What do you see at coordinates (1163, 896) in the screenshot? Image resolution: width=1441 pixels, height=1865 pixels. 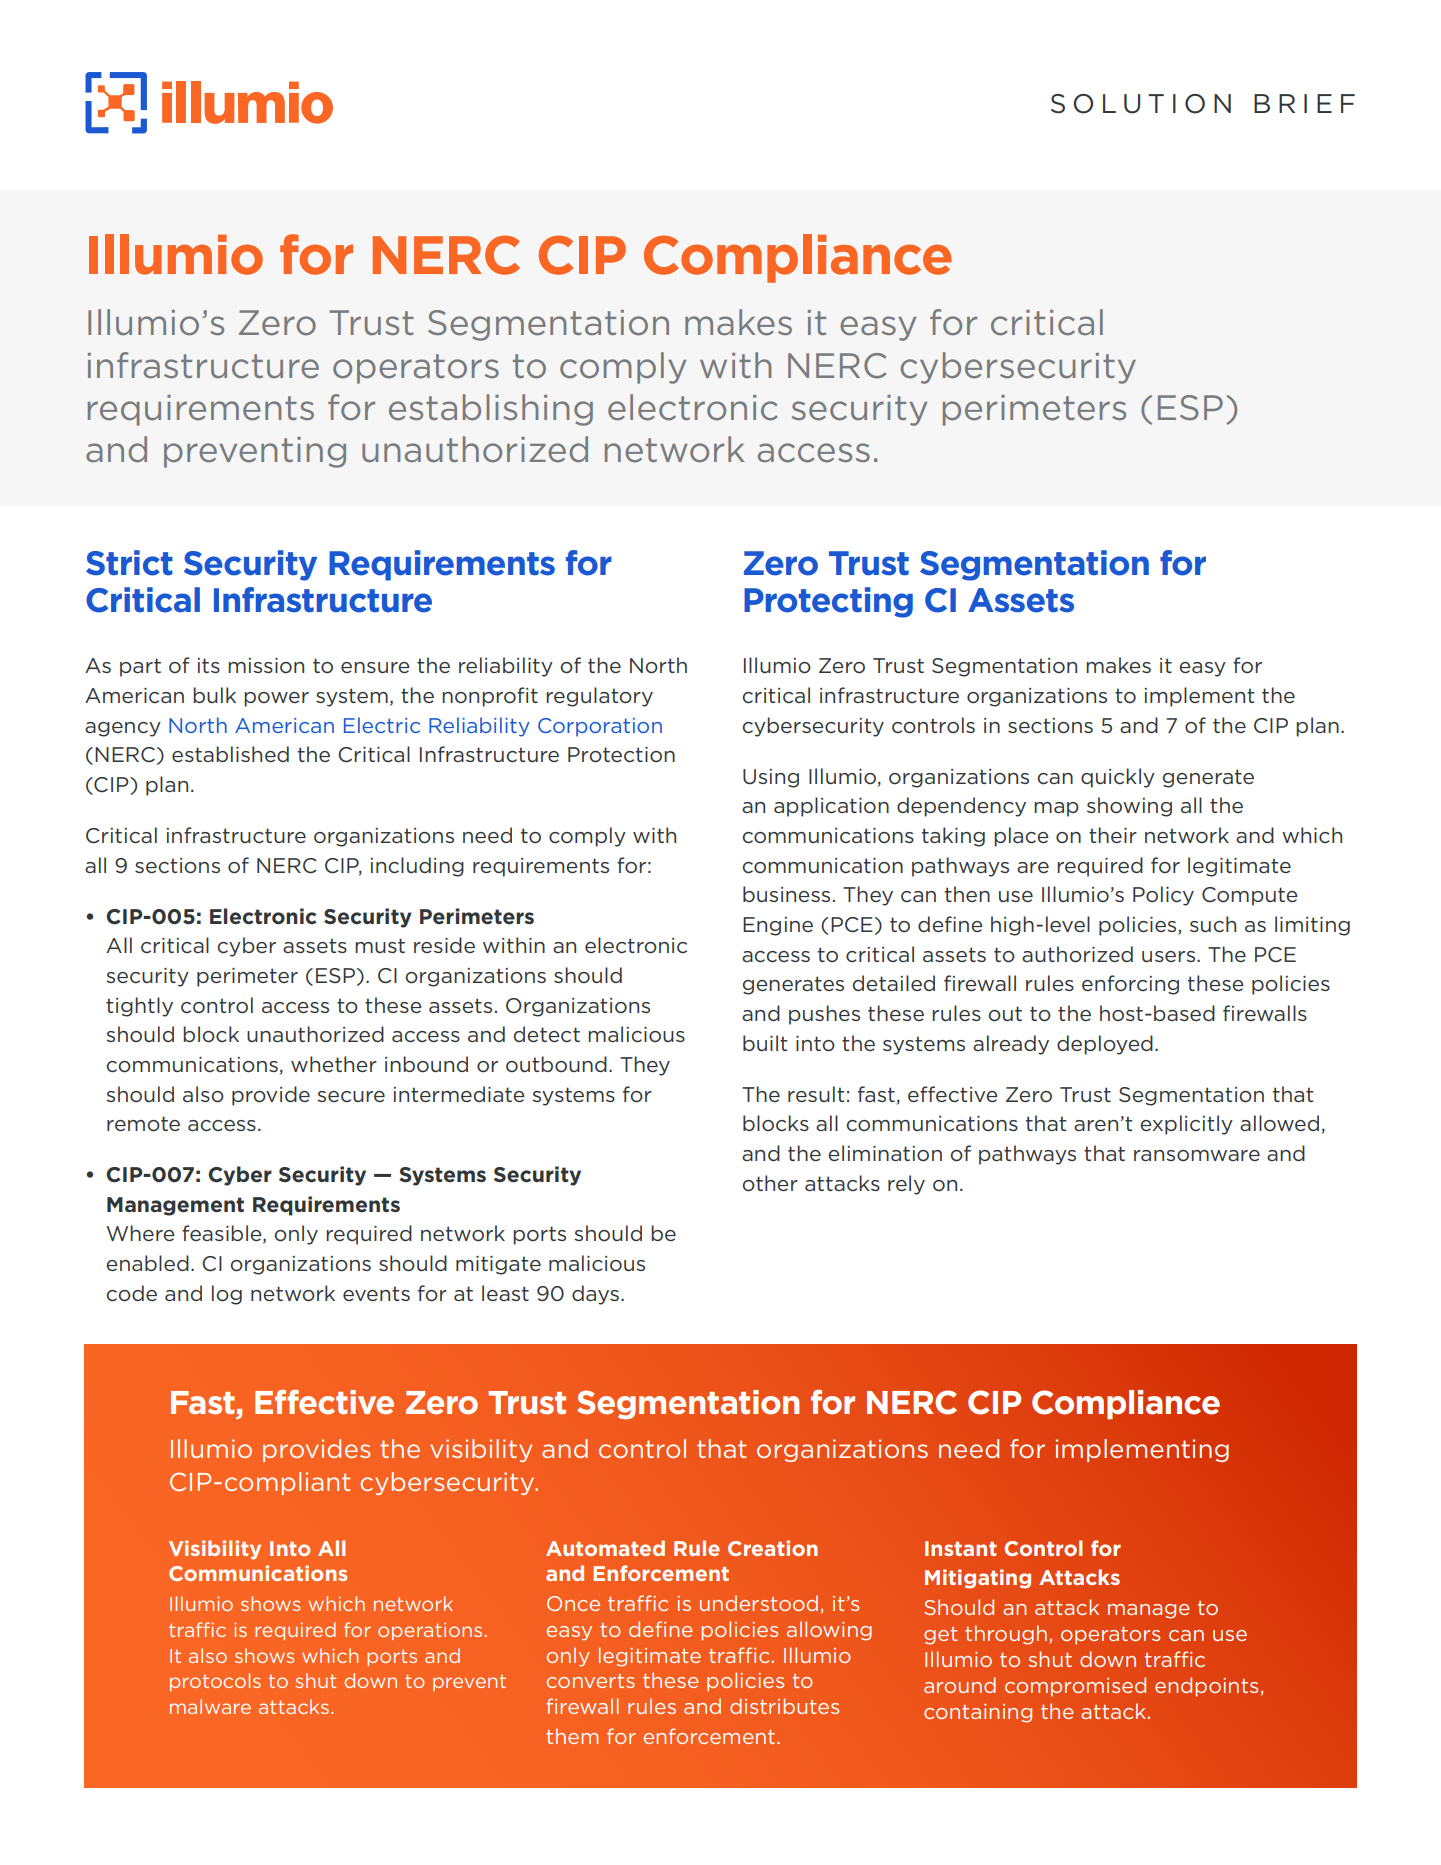 I see `Policy` at bounding box center [1163, 896].
